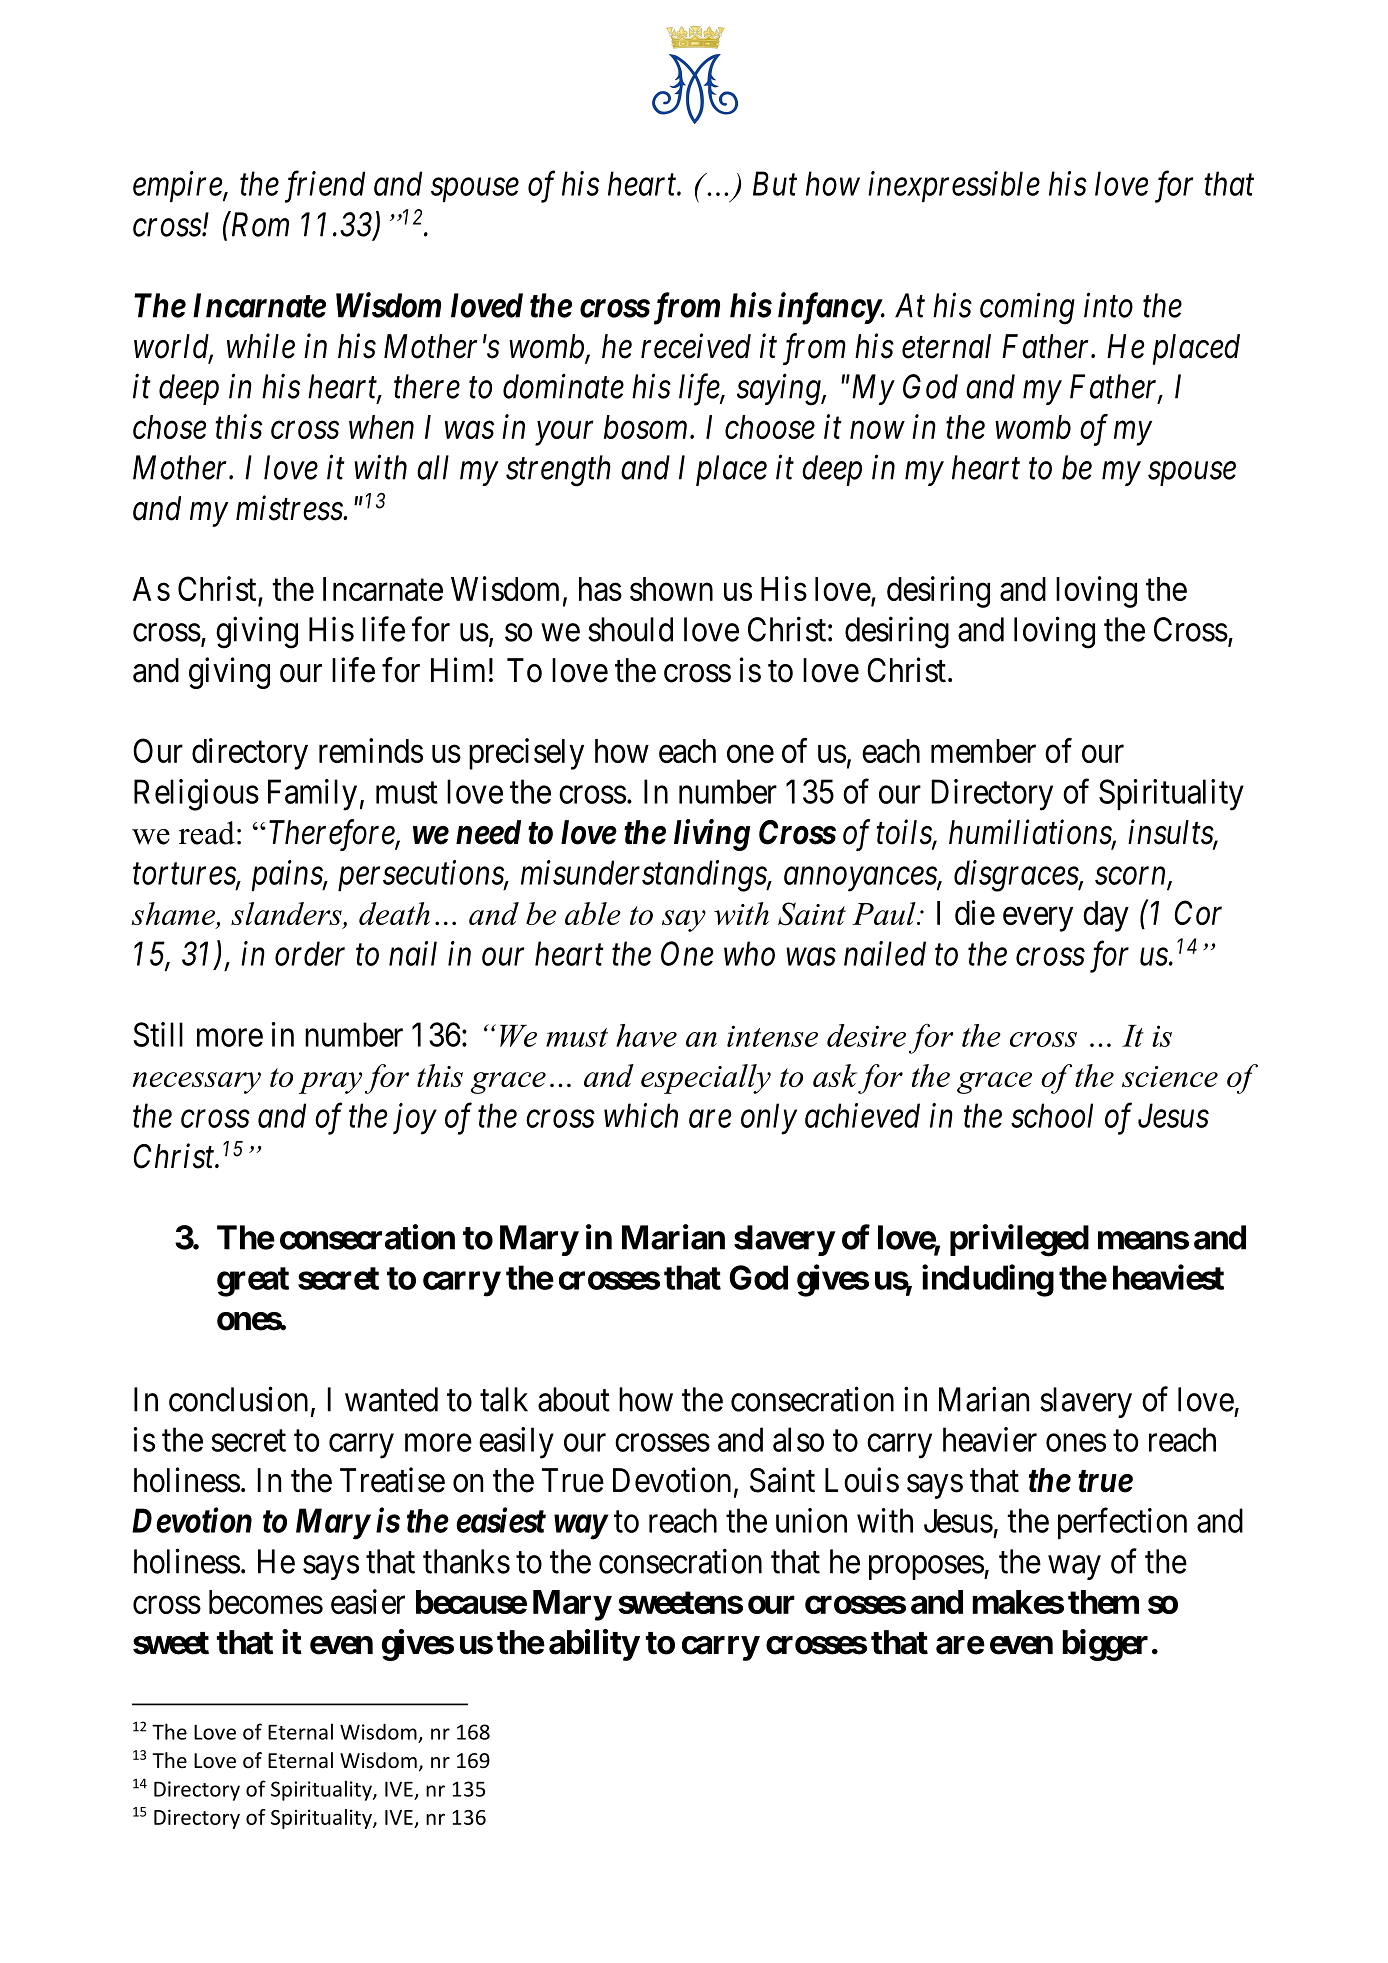  Describe the element at coordinates (1052, 1115) in the image. I see `school` at that location.
